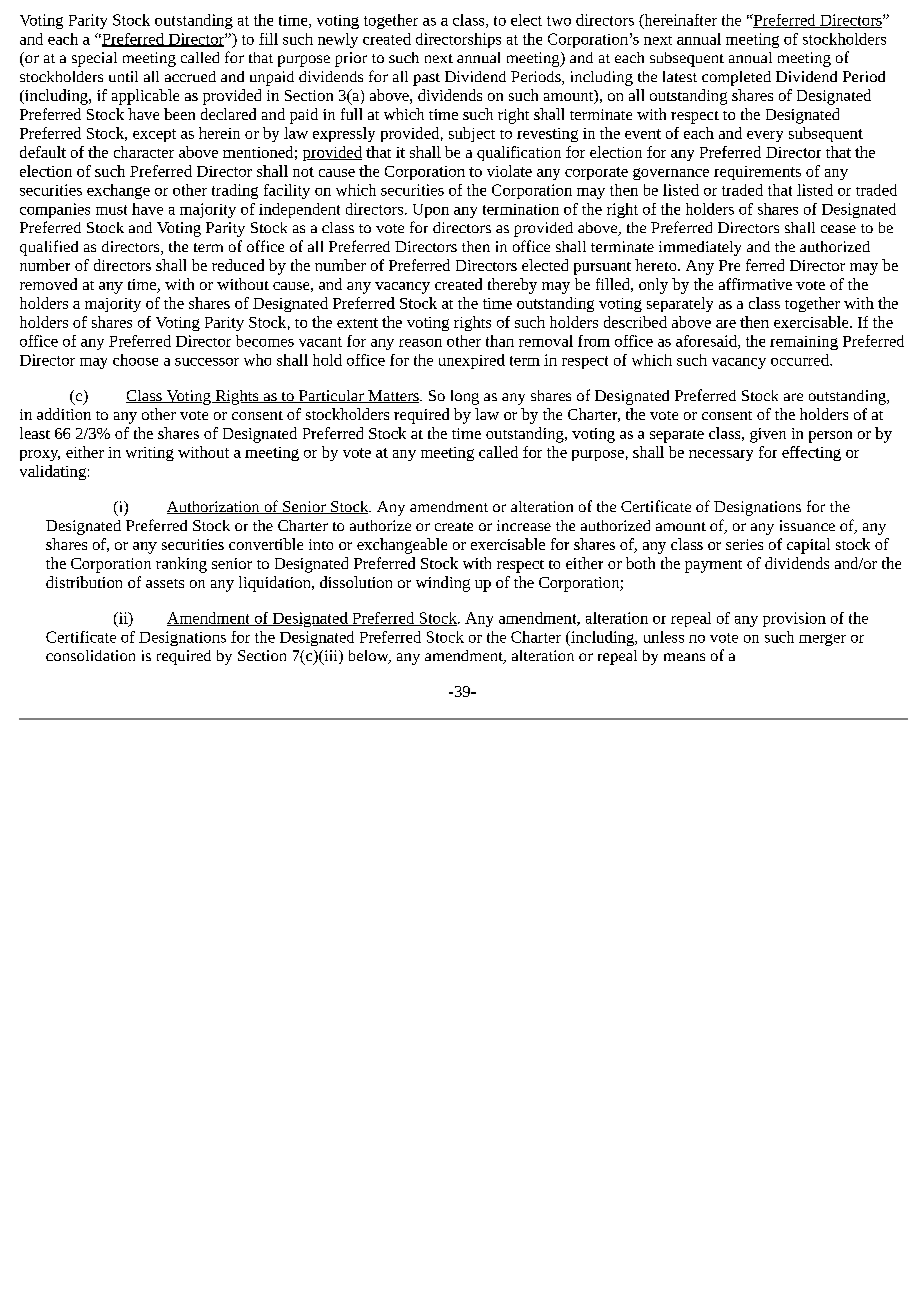  What do you see at coordinates (768, 435) in the document?
I see `given` at bounding box center [768, 435].
